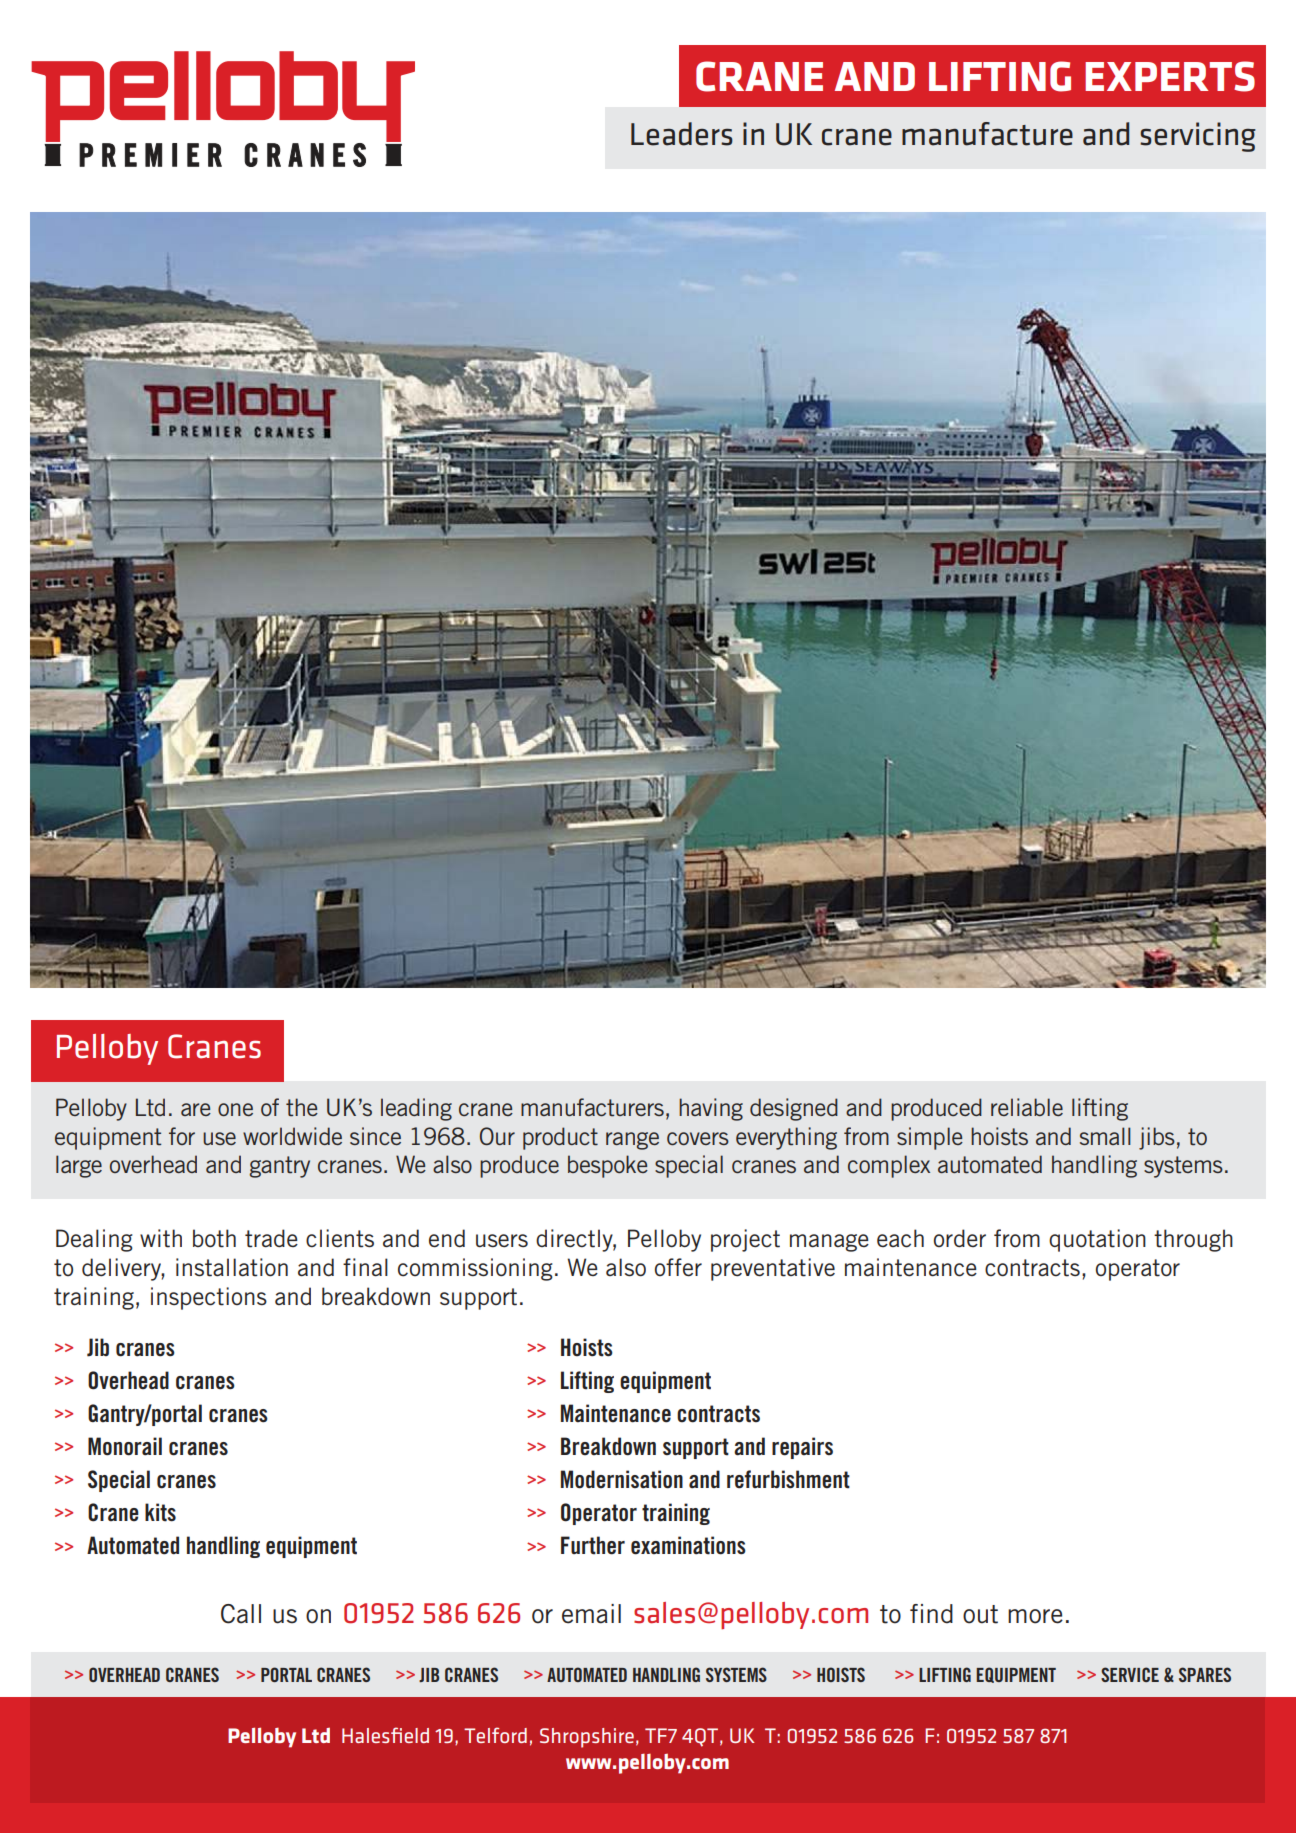 This page has height=1833, width=1296. I want to click on reliable, so click(1027, 1107).
